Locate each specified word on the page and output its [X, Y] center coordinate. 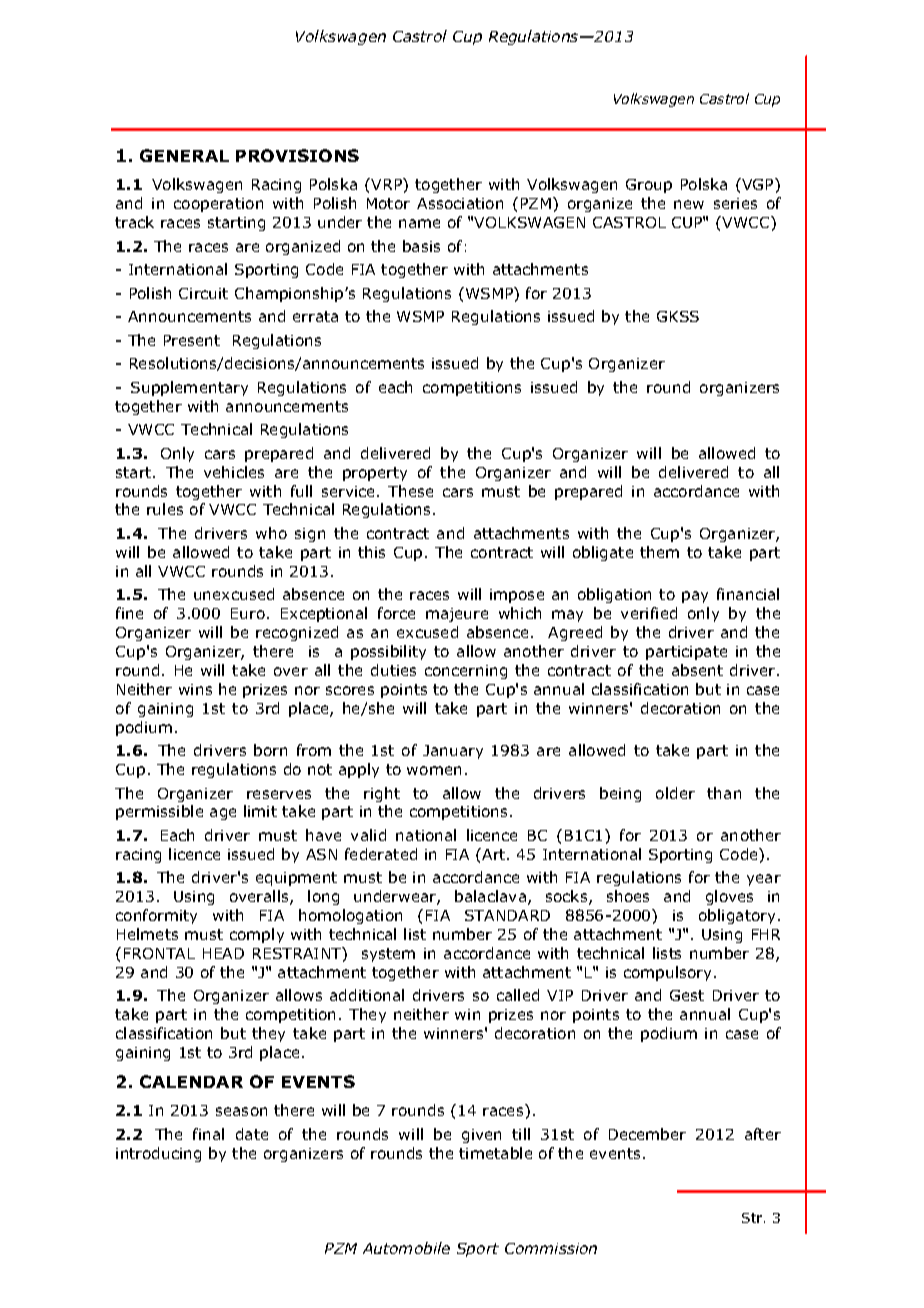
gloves [729, 897]
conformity [156, 916]
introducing [158, 1154]
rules [165, 509]
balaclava [490, 896]
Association [460, 203]
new [689, 204]
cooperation [218, 205]
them [659, 552]
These [410, 491]
